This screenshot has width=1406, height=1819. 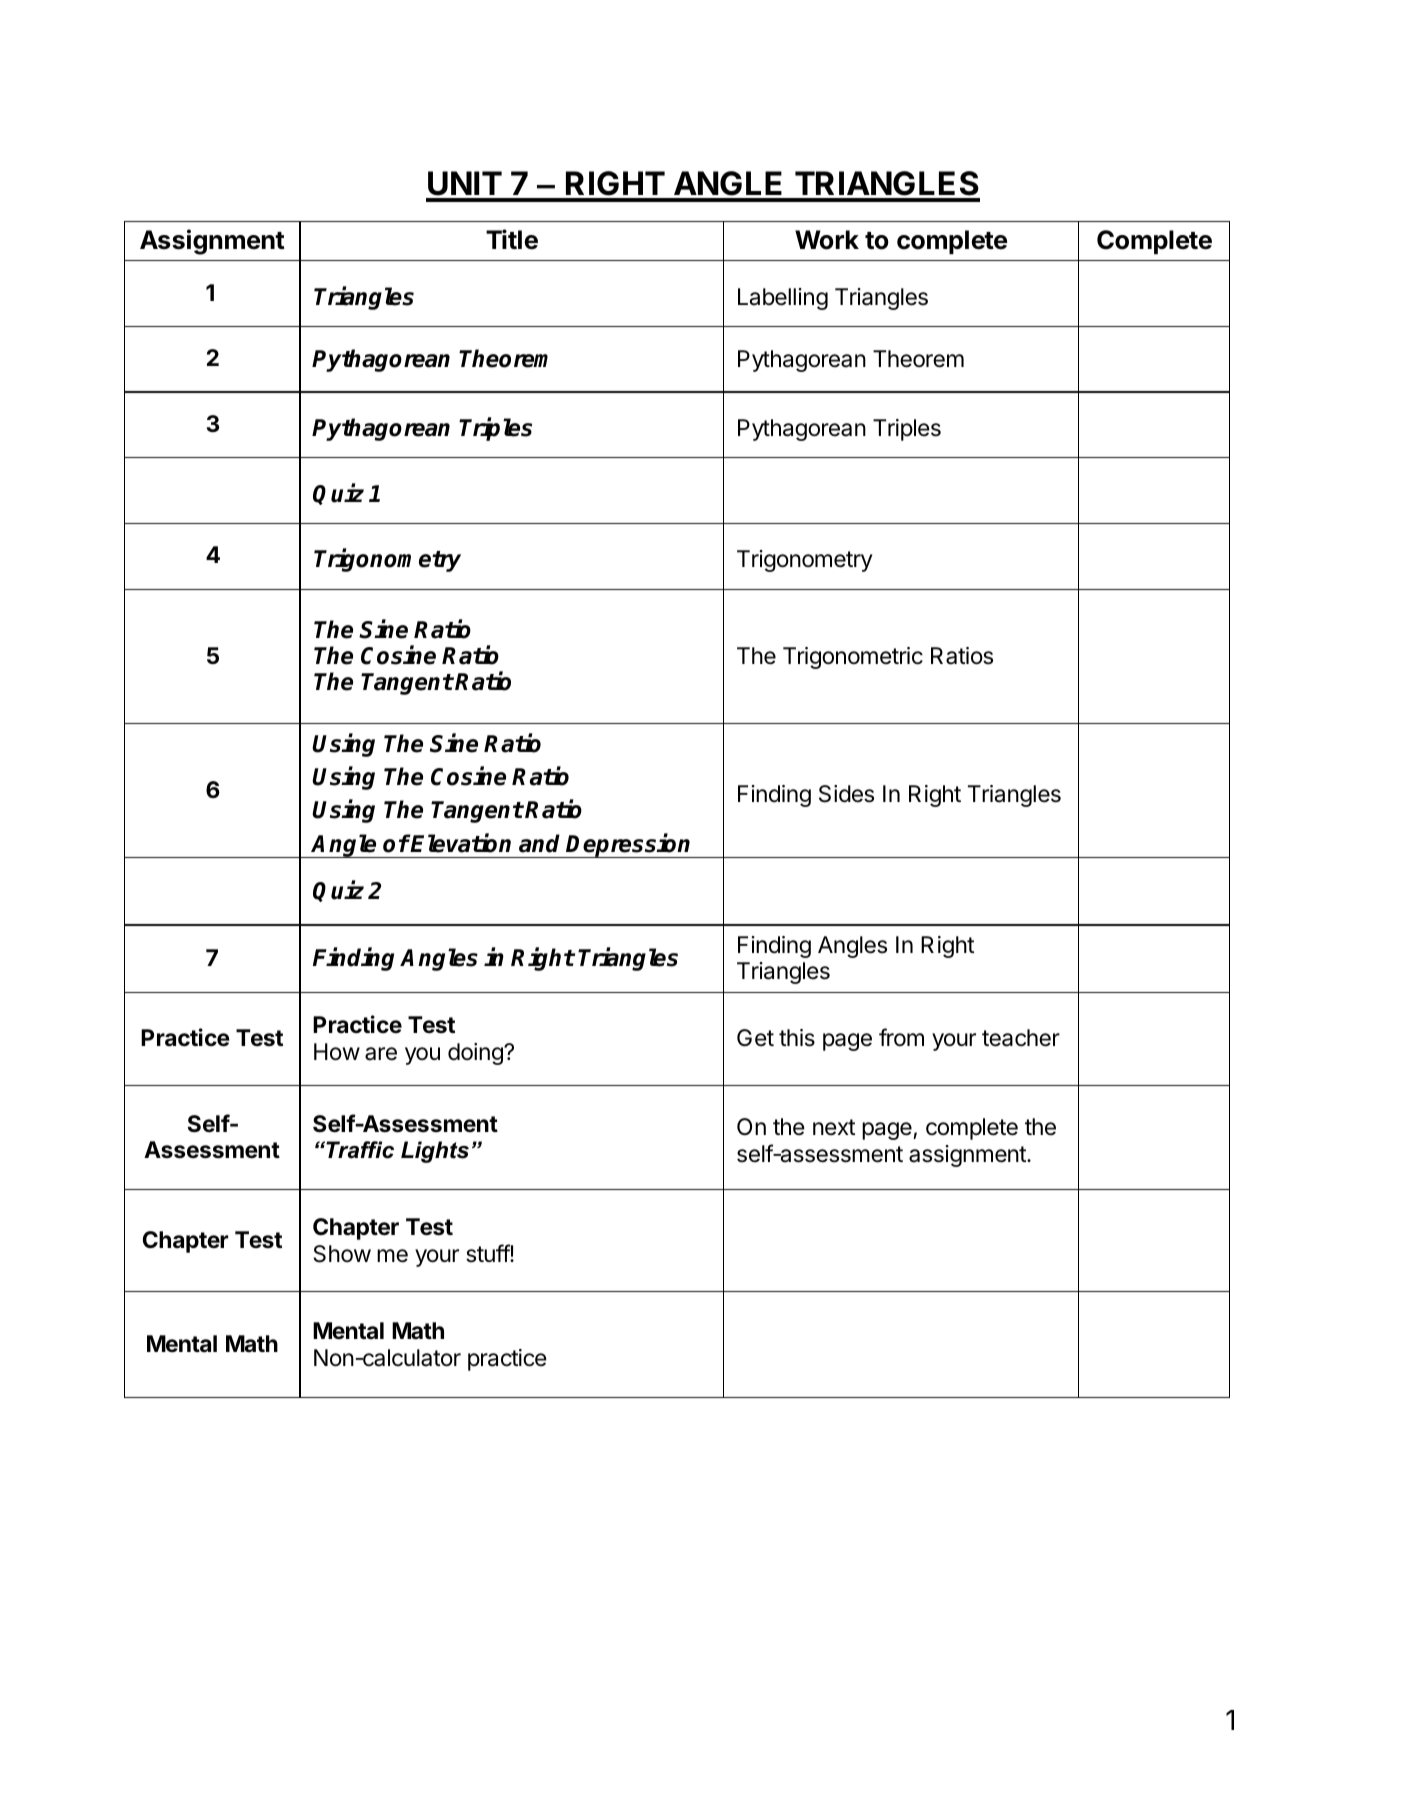 I want to click on Get, so click(x=755, y=1038).
